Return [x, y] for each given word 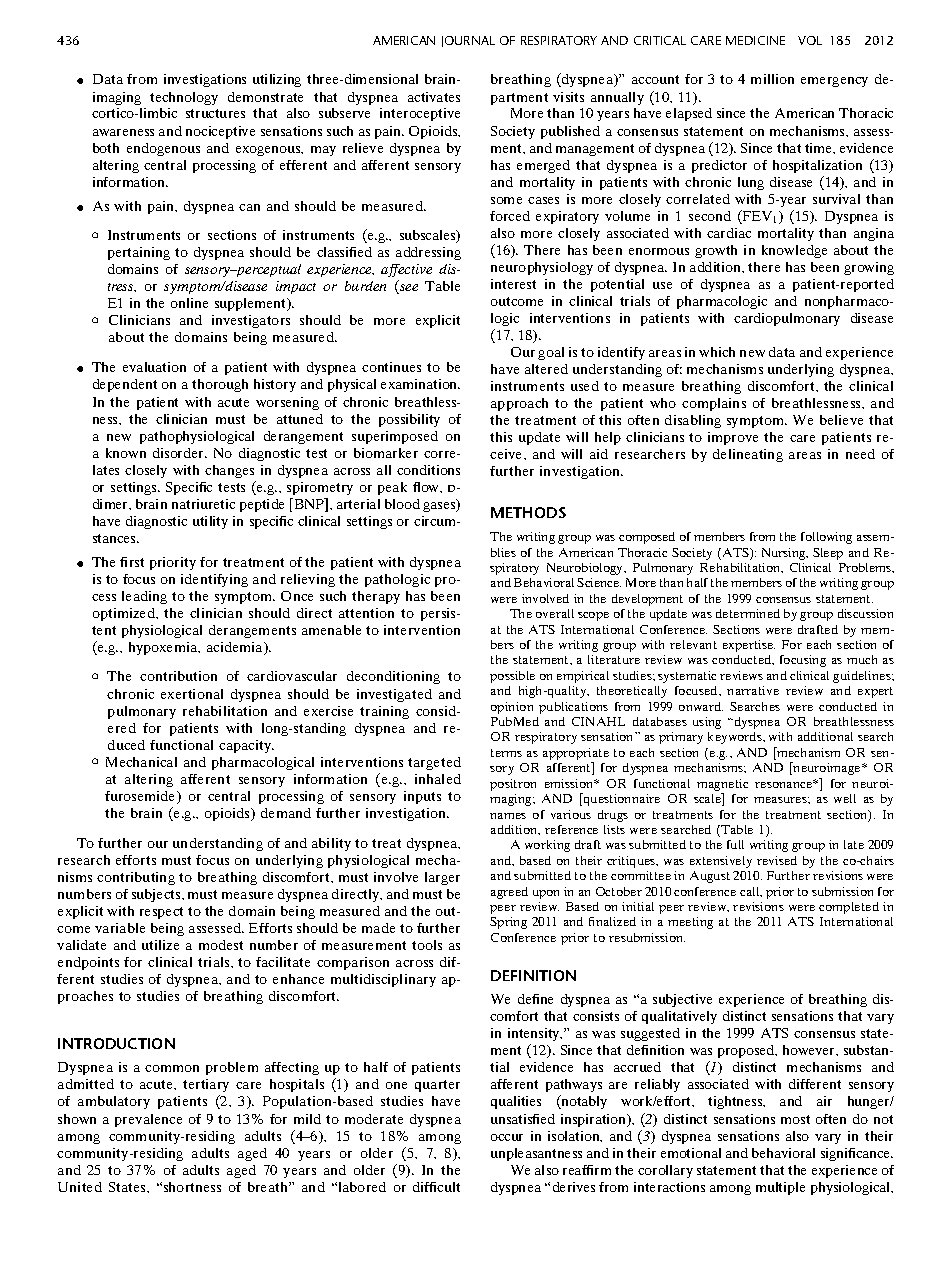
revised [777, 860]
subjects [157, 895]
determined [748, 613]
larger [442, 878]
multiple [780, 1188]
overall [555, 613]
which [717, 352]
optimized [125, 614]
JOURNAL [468, 41]
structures [215, 113]
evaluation [154, 367]
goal [551, 353]
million [772, 79]
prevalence [148, 1120]
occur [507, 1137]
